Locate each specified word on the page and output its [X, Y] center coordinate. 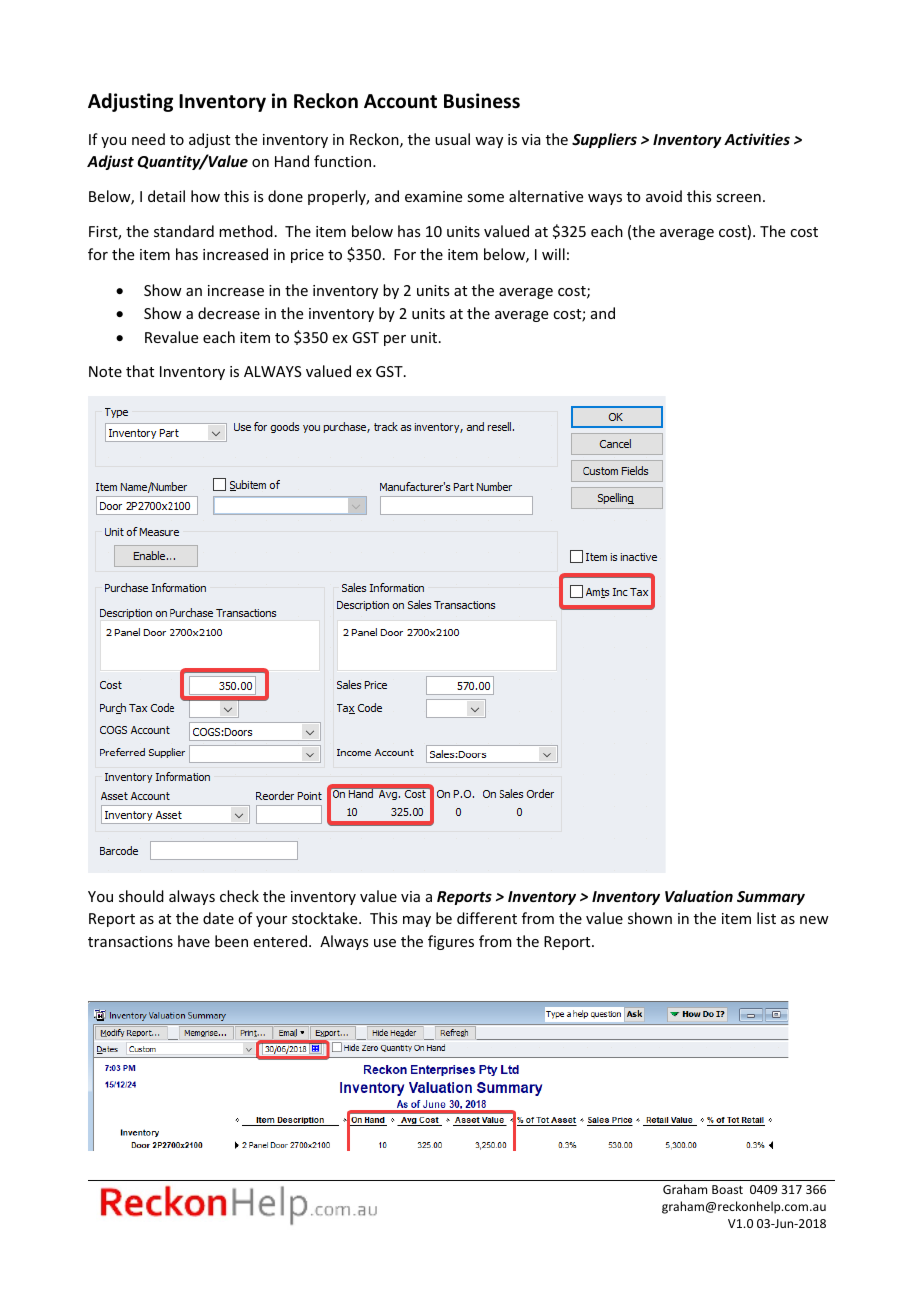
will [553, 254]
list [766, 918]
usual [452, 139]
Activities [757, 139]
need [148, 139]
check [239, 896]
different [487, 918]
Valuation [699, 896]
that [140, 371]
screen [738, 198]
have [194, 941]
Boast [727, 1189]
